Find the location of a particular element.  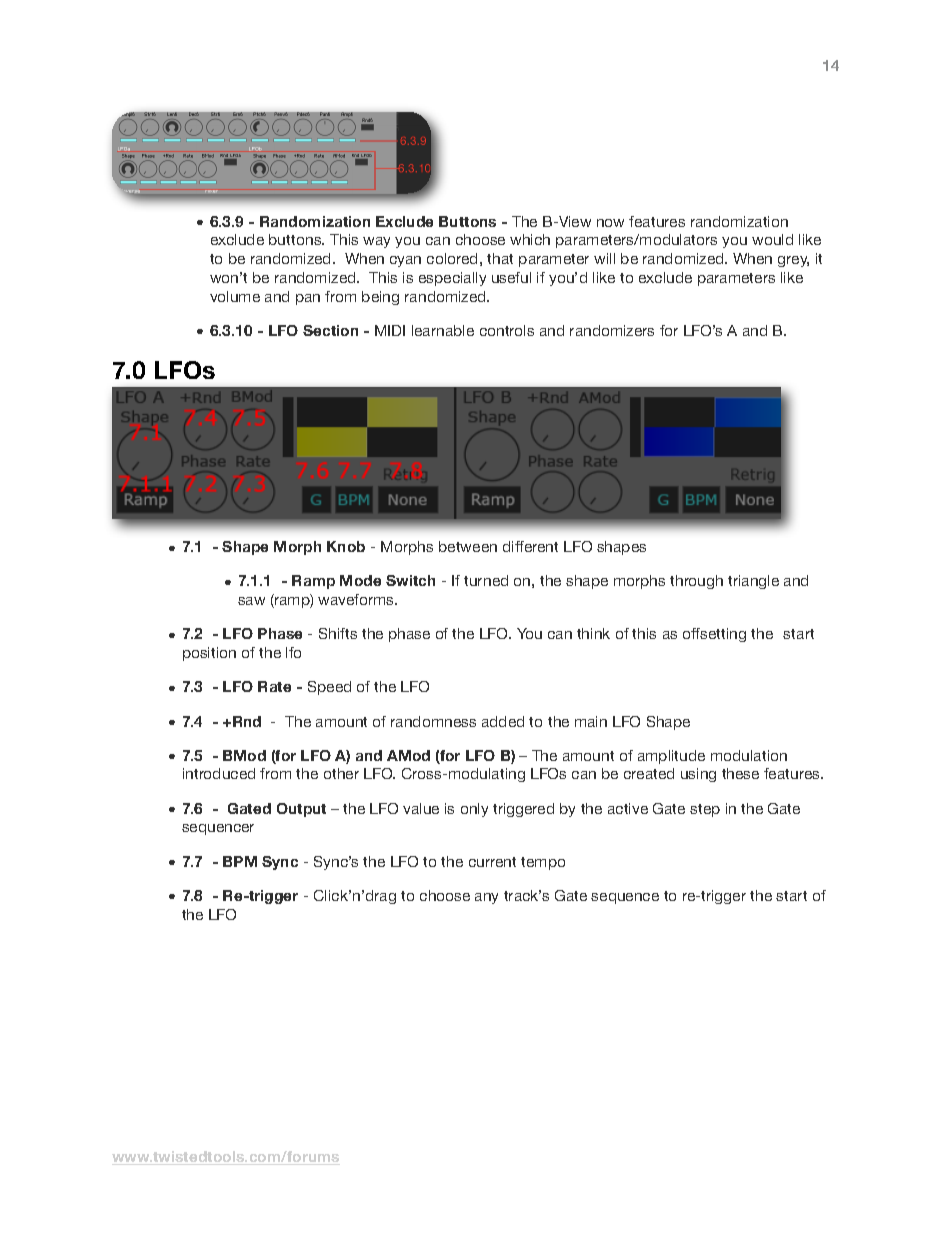

way is located at coordinates (376, 242).
